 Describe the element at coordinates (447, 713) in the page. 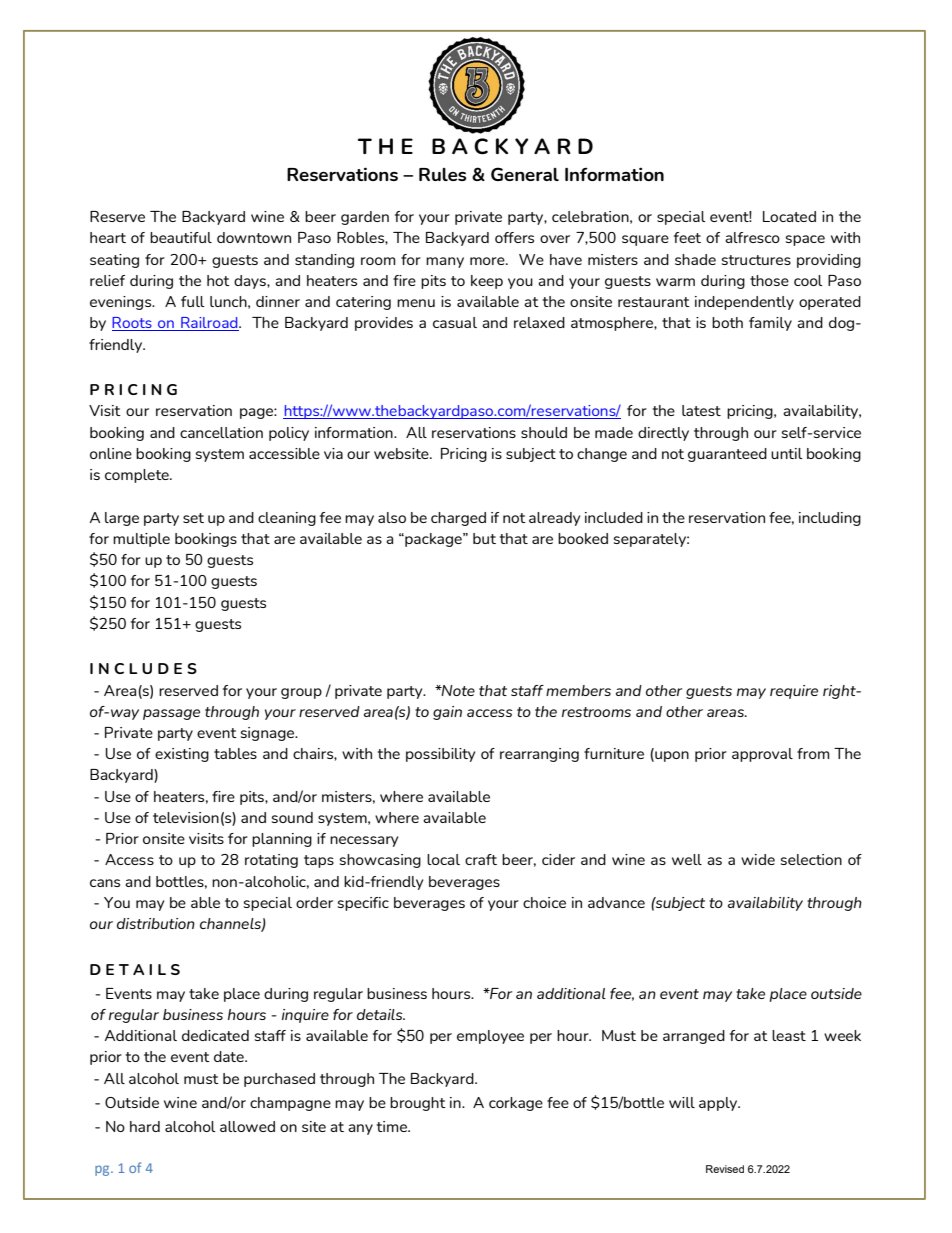

I see `gain` at that location.
